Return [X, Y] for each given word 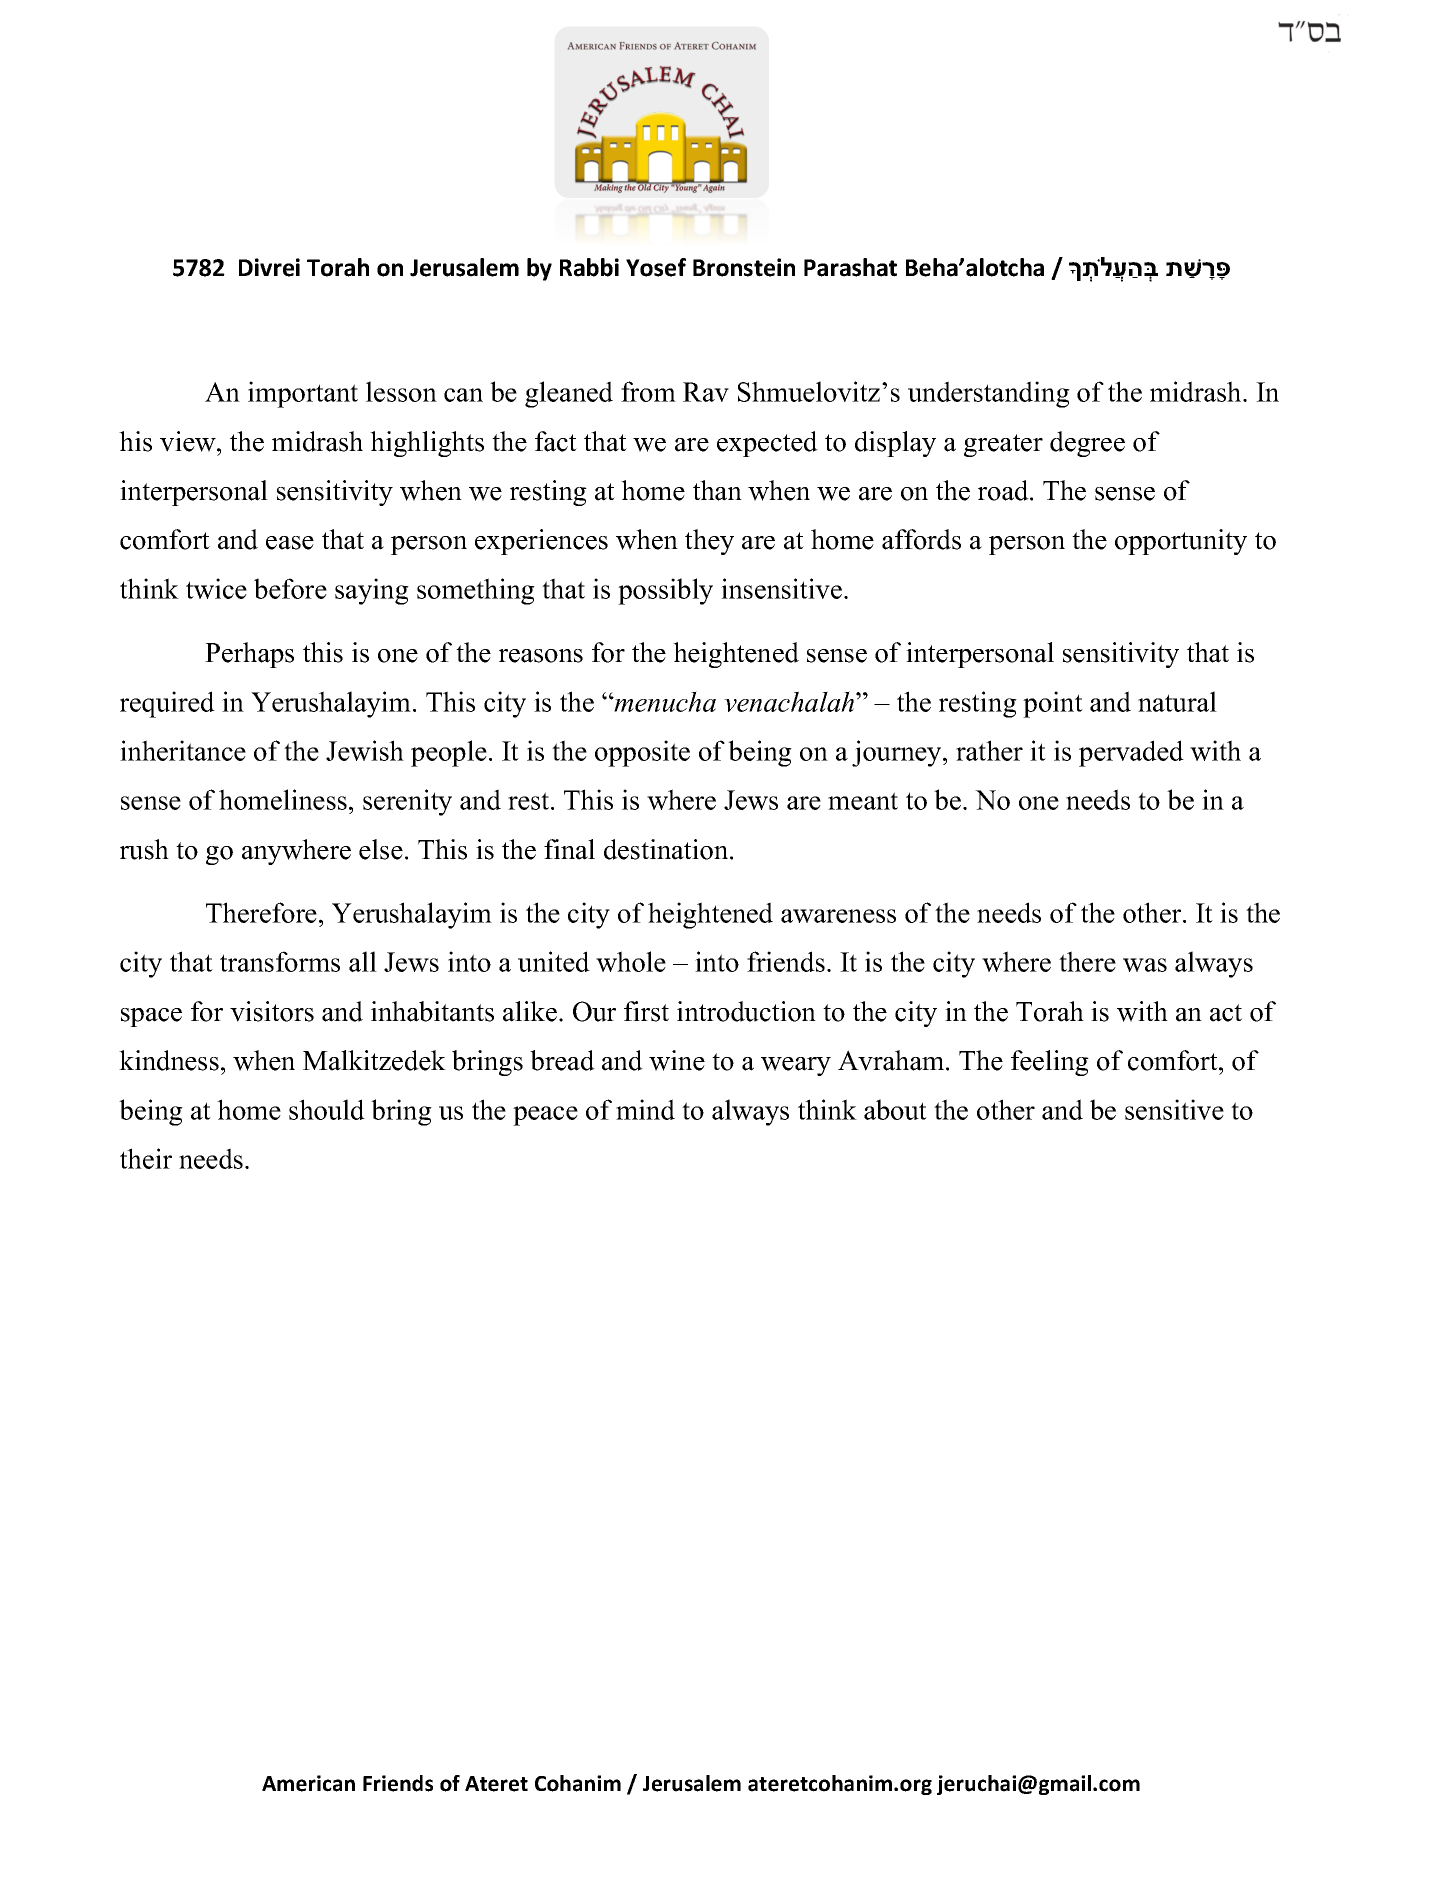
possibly [665, 591]
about [895, 1109]
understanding [989, 394]
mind [645, 1109]
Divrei [269, 267]
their [146, 1158]
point [1053, 704]
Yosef [656, 267]
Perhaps [249, 655]
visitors [272, 1011]
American [308, 1783]
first [646, 1011]
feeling [1050, 1063]
